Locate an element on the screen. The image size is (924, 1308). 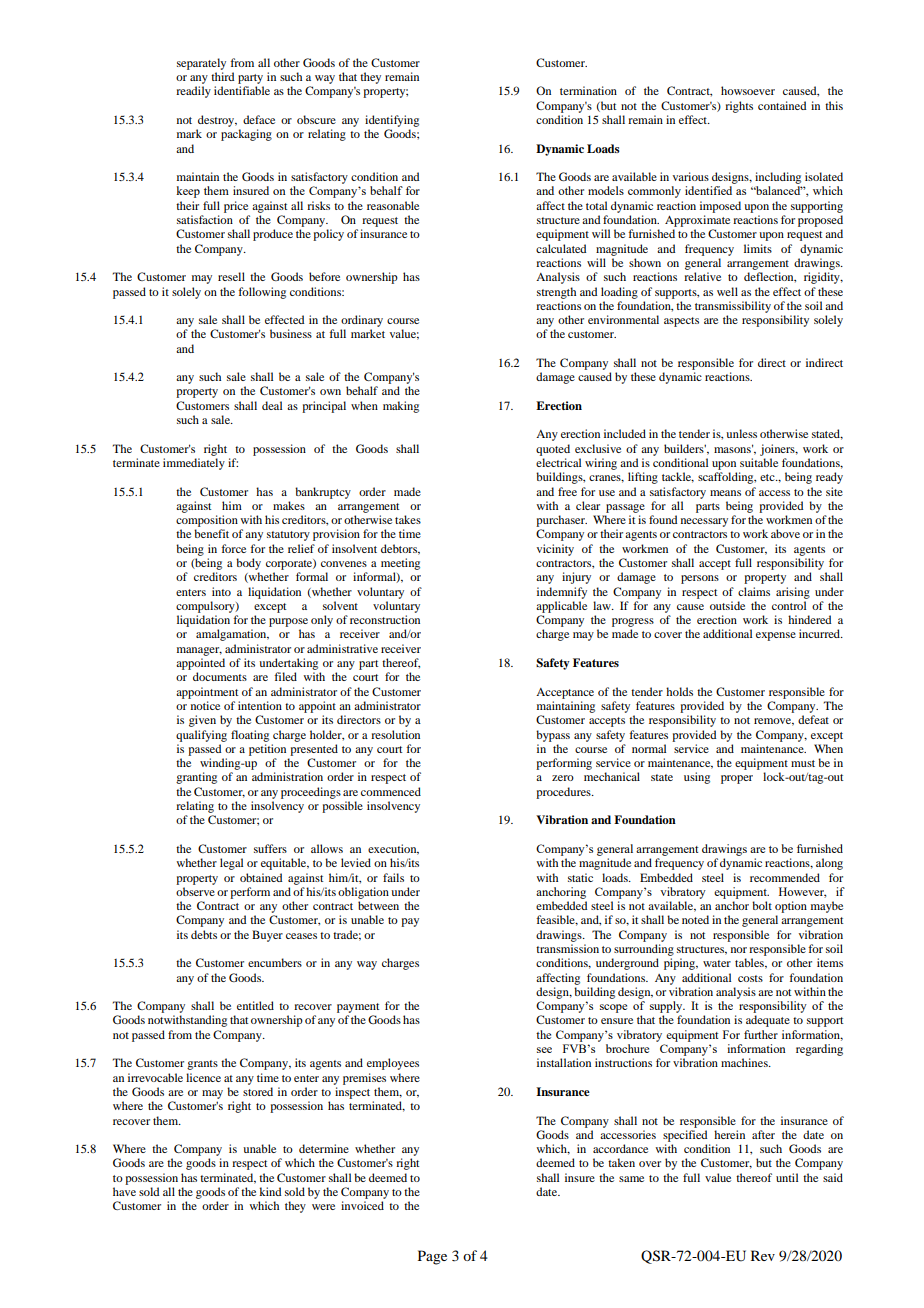
until is located at coordinates (787, 1177).
